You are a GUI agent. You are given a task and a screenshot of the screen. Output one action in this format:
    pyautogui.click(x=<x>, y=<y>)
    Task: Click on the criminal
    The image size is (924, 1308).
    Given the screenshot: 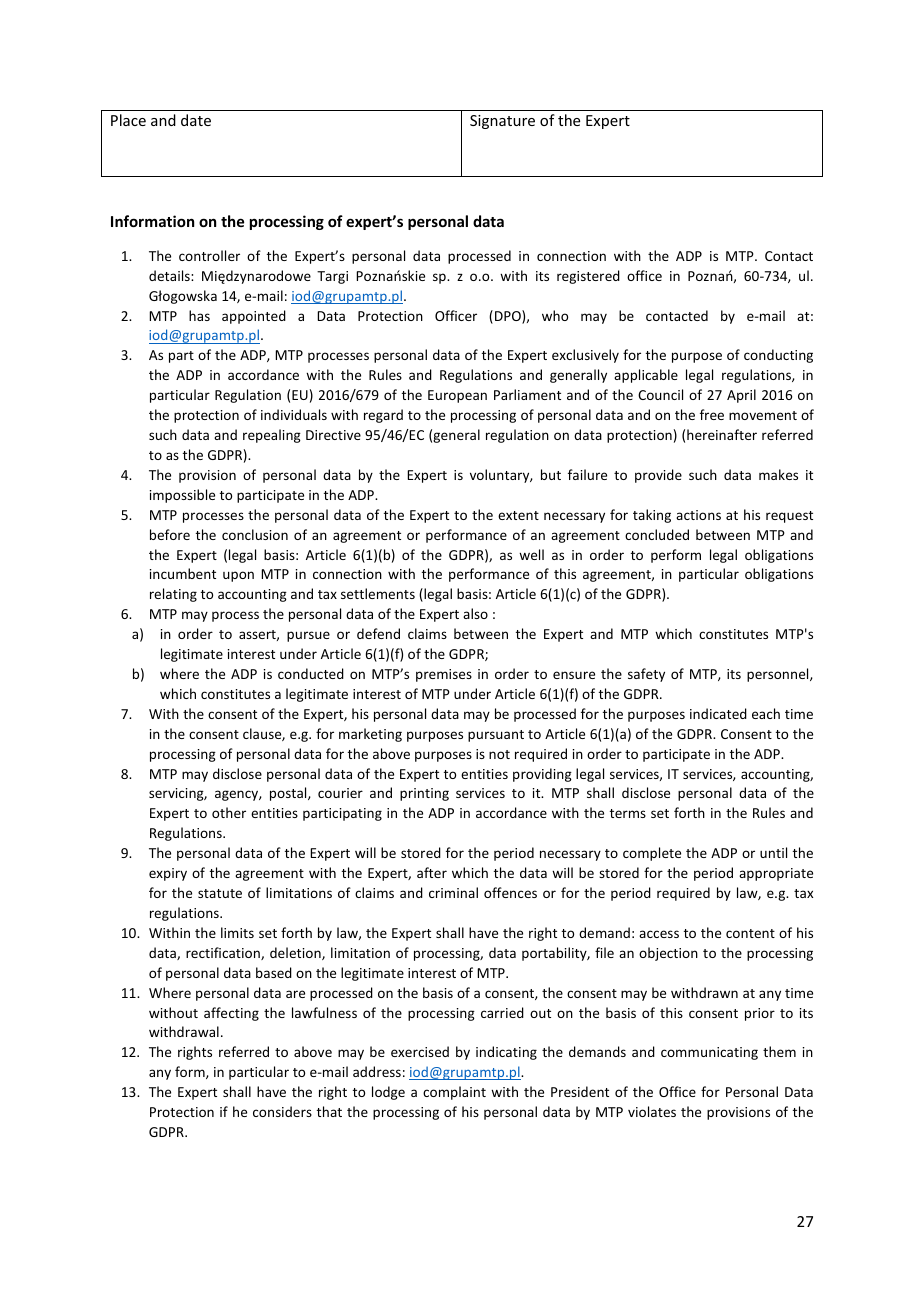 What is the action you would take?
    pyautogui.click(x=453, y=892)
